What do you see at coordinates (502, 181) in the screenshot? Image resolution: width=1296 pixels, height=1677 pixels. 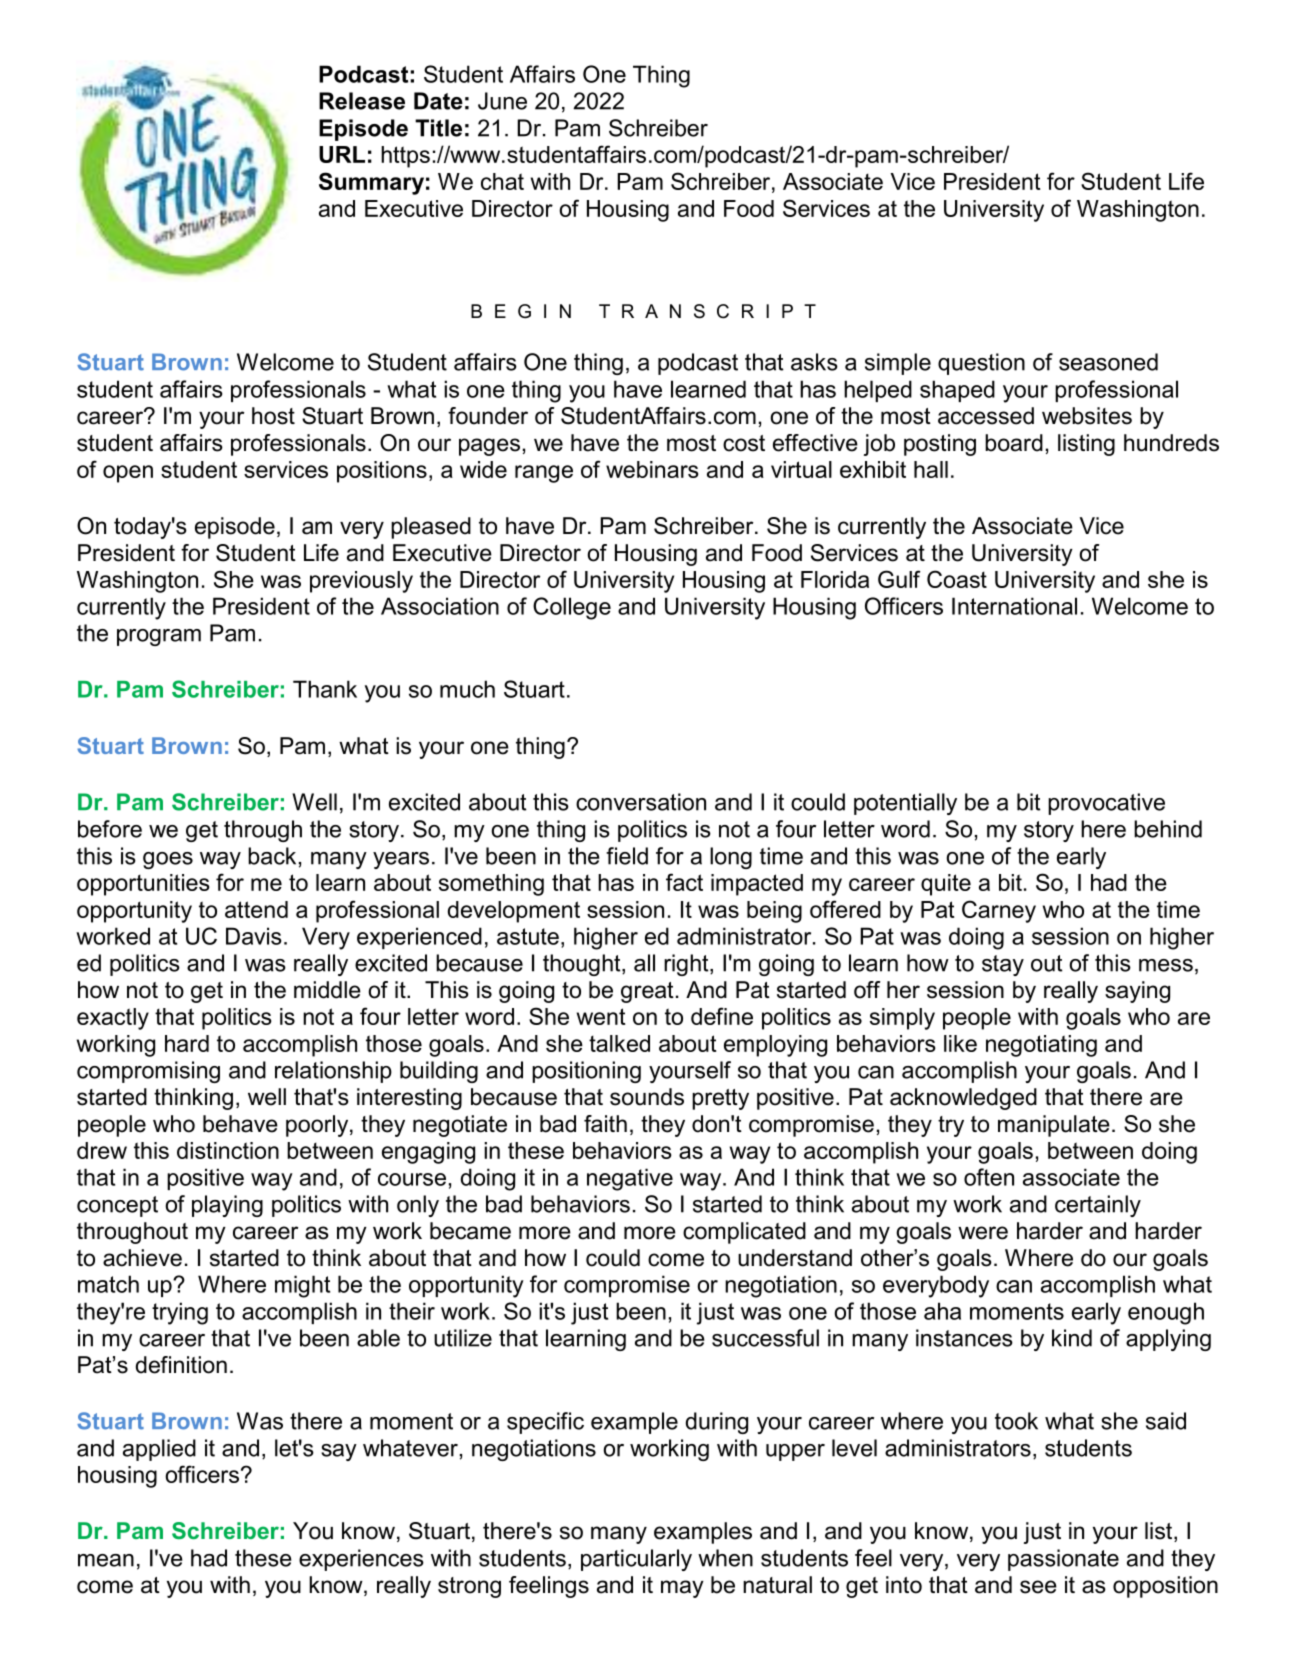 I see `chat` at bounding box center [502, 181].
